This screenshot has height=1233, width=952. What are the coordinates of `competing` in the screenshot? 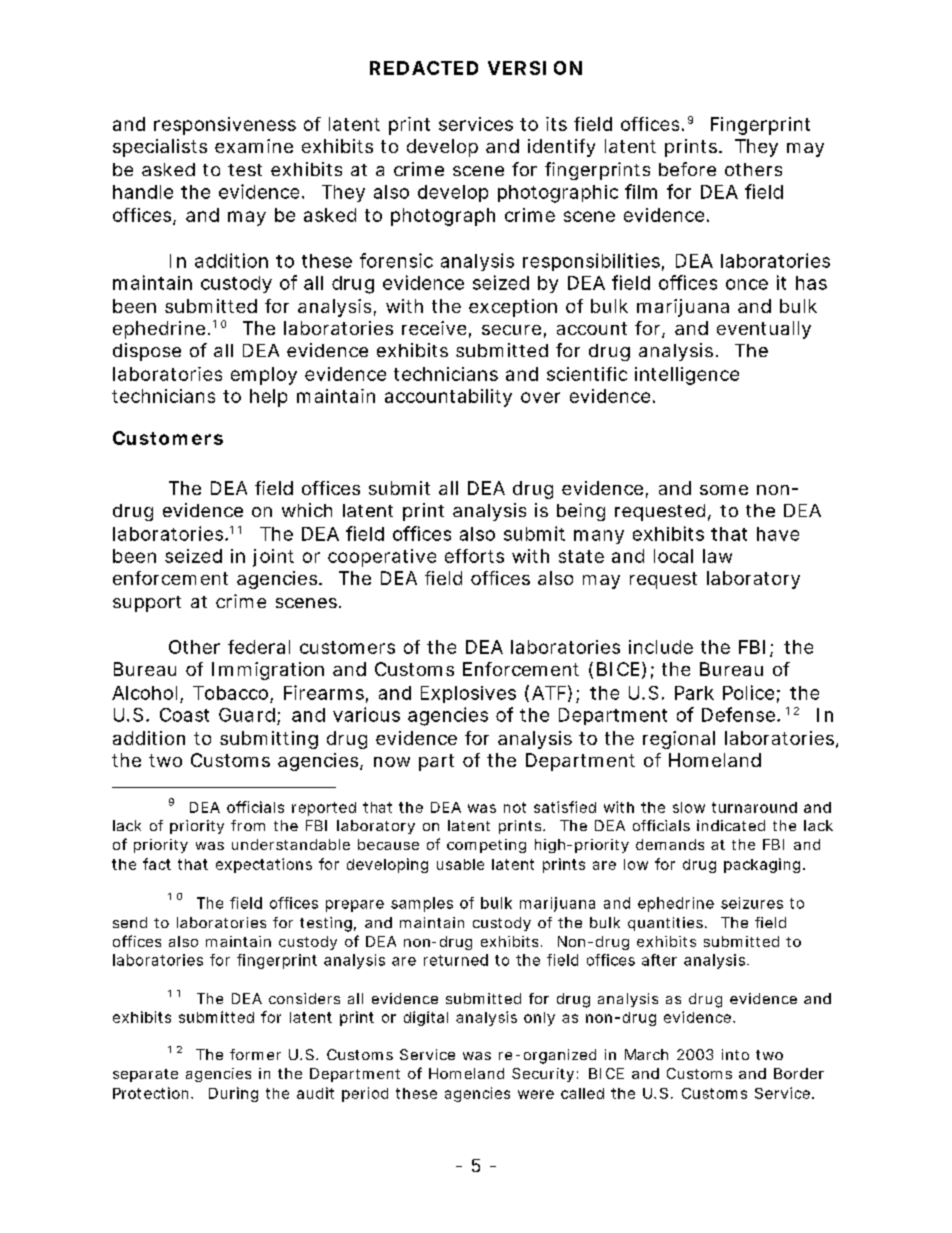 It's located at (486, 846).
